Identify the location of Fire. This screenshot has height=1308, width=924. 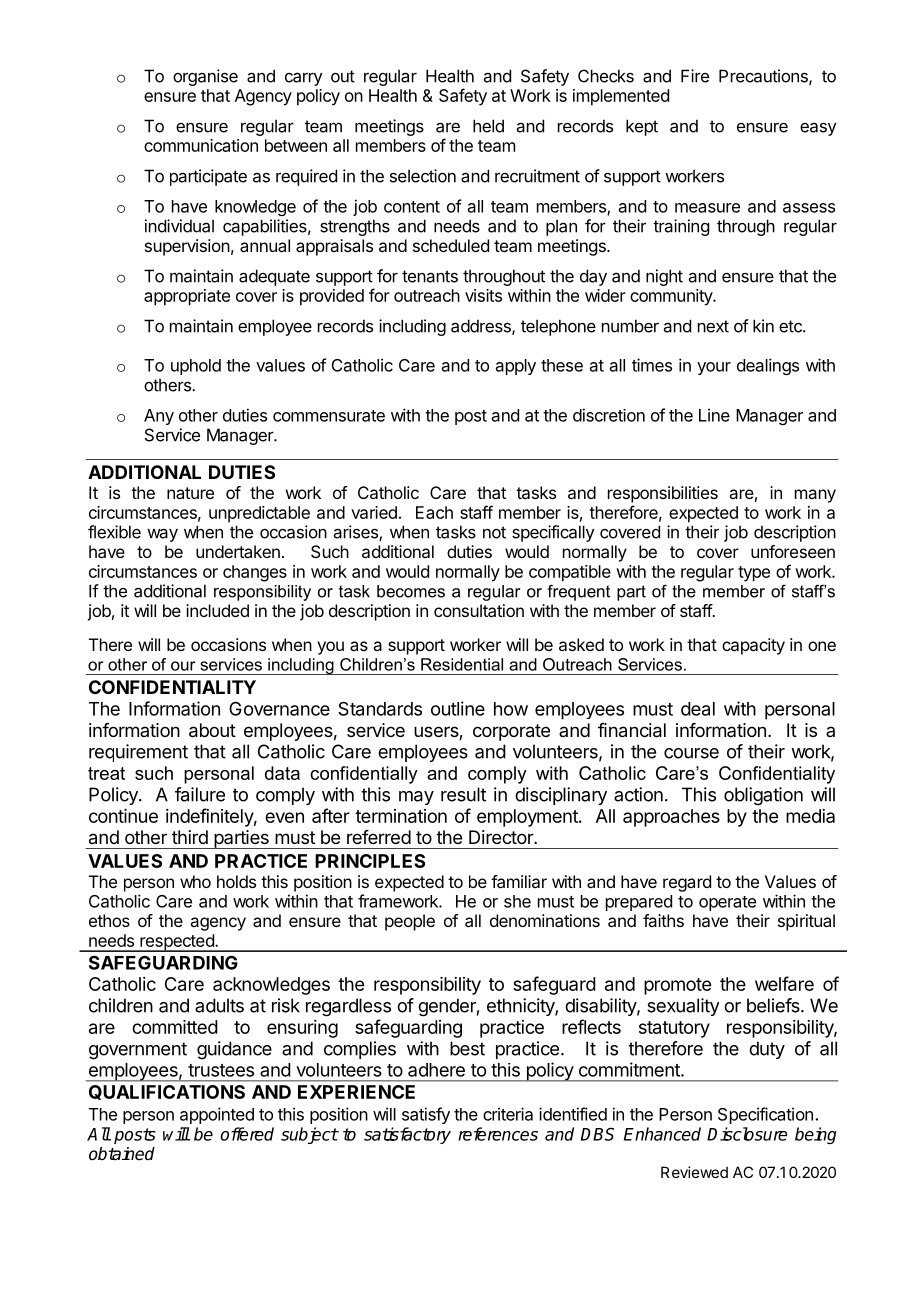
(695, 76).
